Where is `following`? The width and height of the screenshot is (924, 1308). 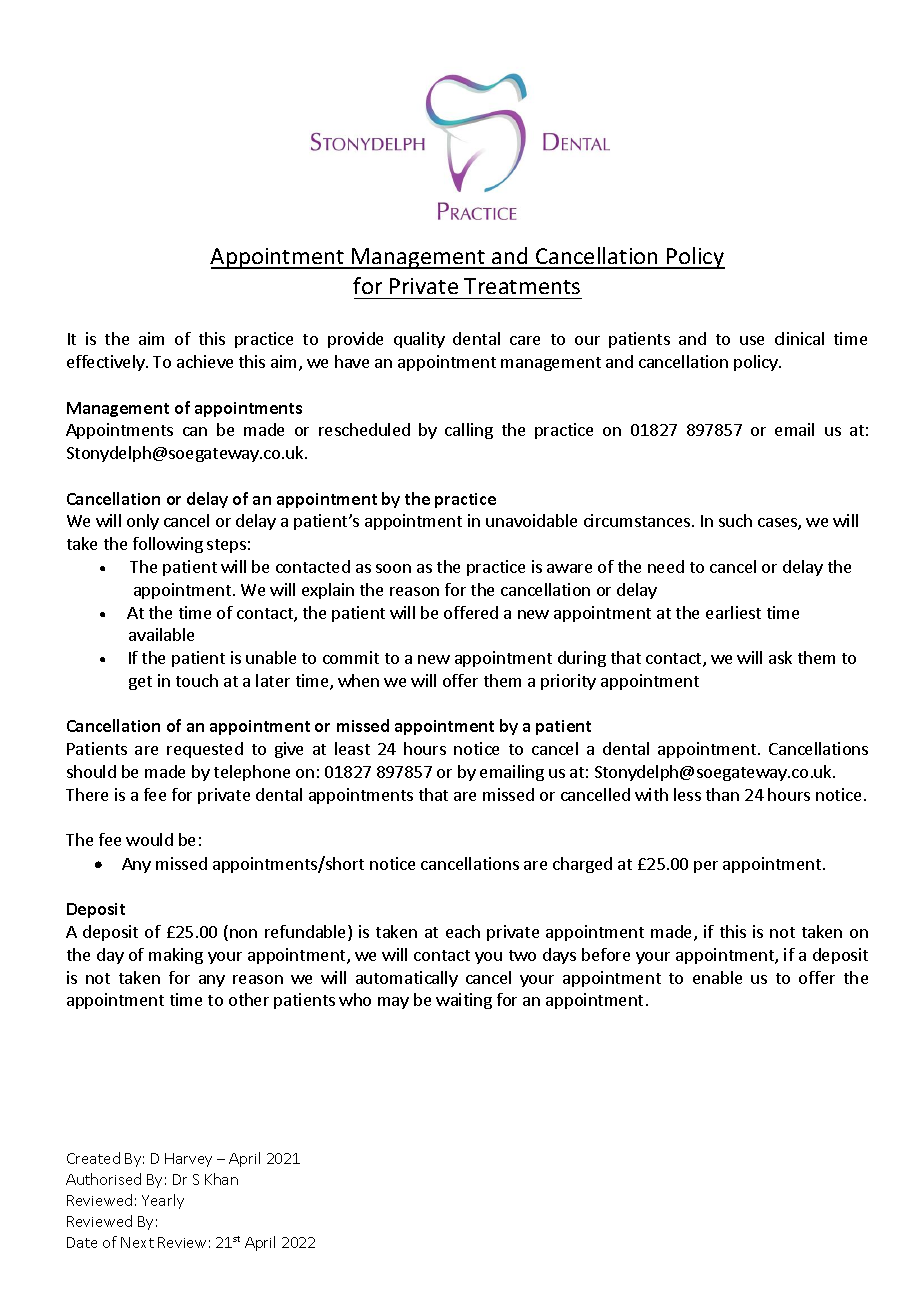 following is located at coordinates (168, 545).
